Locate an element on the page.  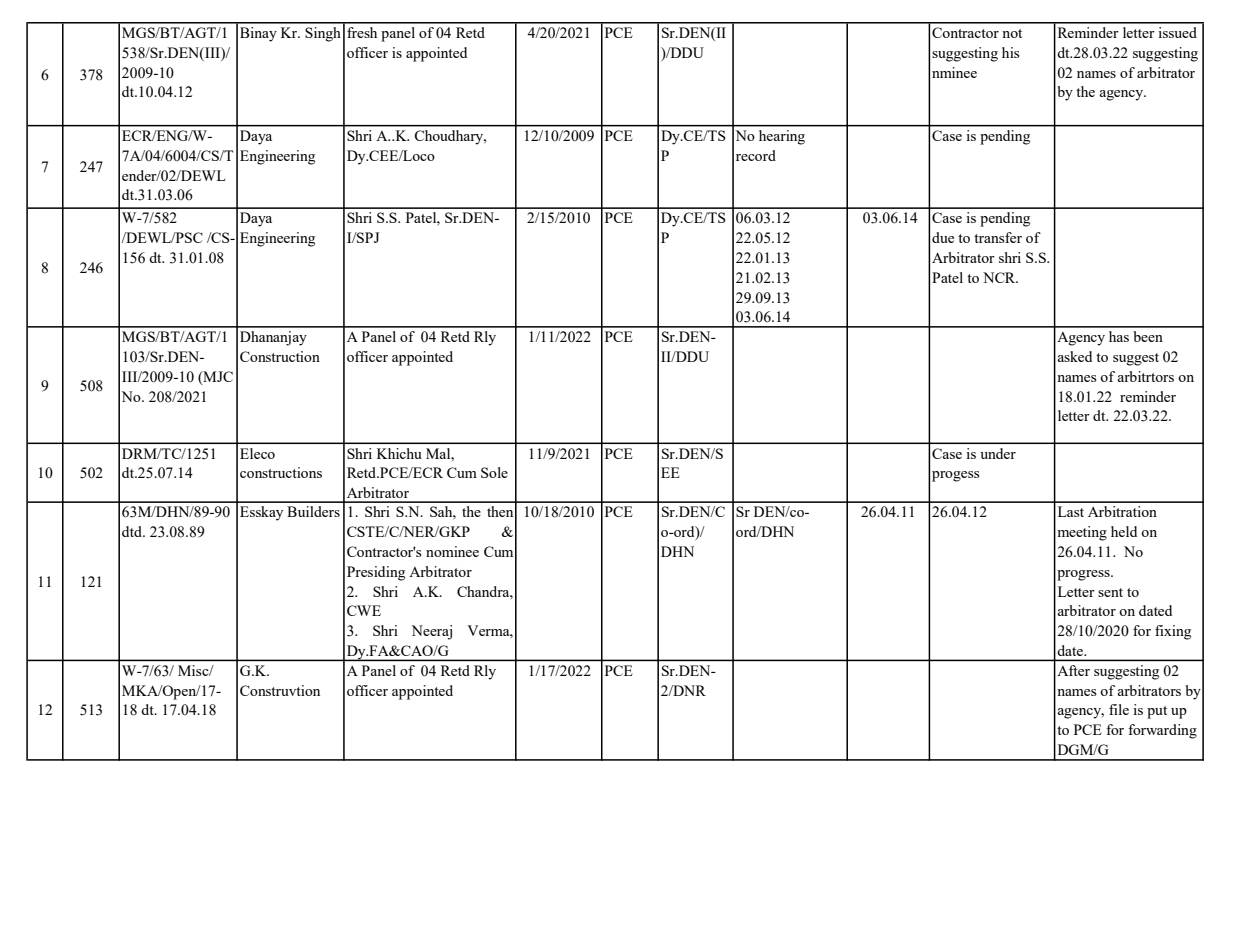
Singh is located at coordinates (323, 34).
